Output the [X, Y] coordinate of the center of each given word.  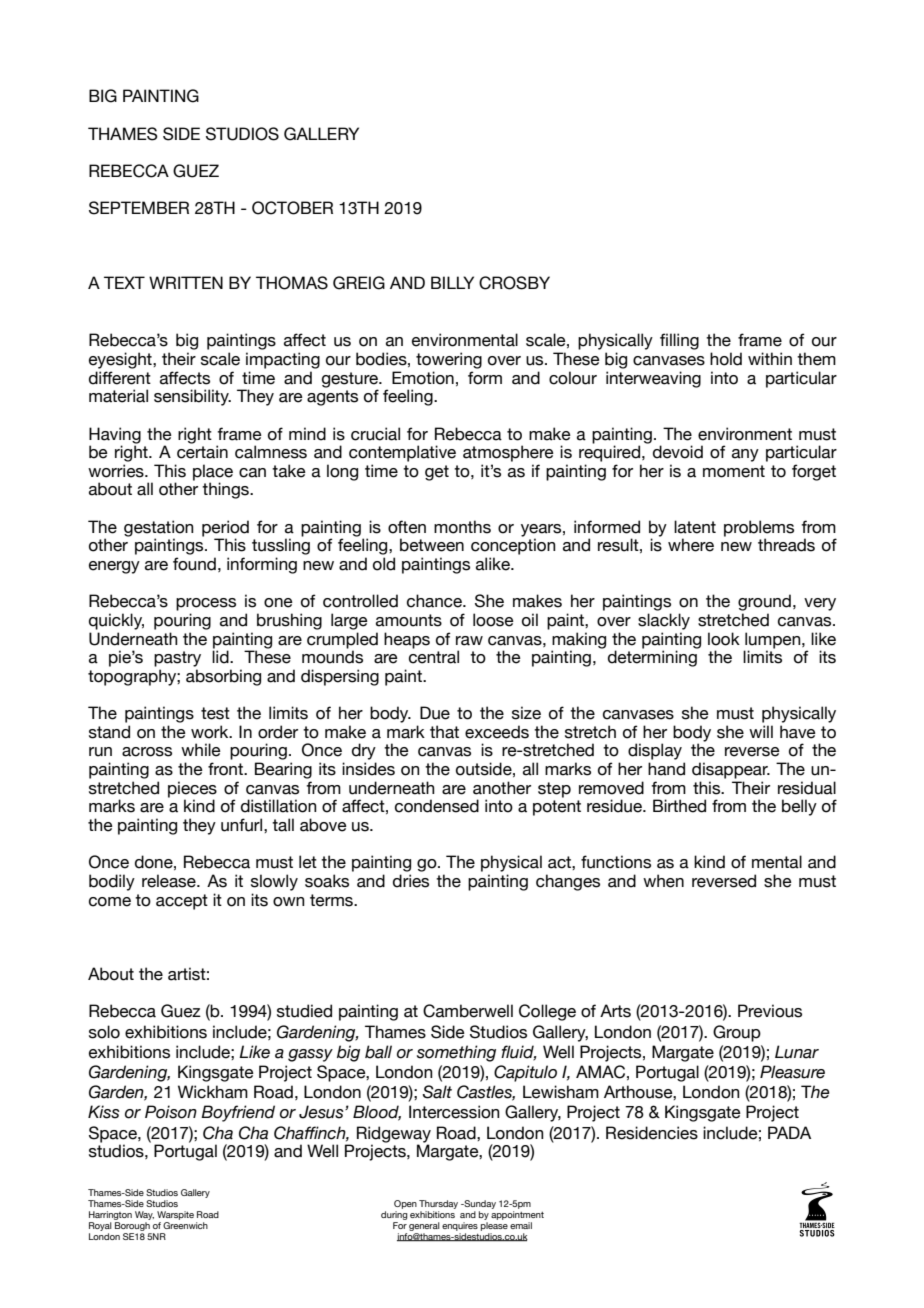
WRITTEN [186, 282]
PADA [789, 1132]
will [761, 731]
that [444, 732]
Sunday [479, 1204]
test [215, 713]
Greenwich [185, 1224]
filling [679, 341]
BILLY [452, 282]
